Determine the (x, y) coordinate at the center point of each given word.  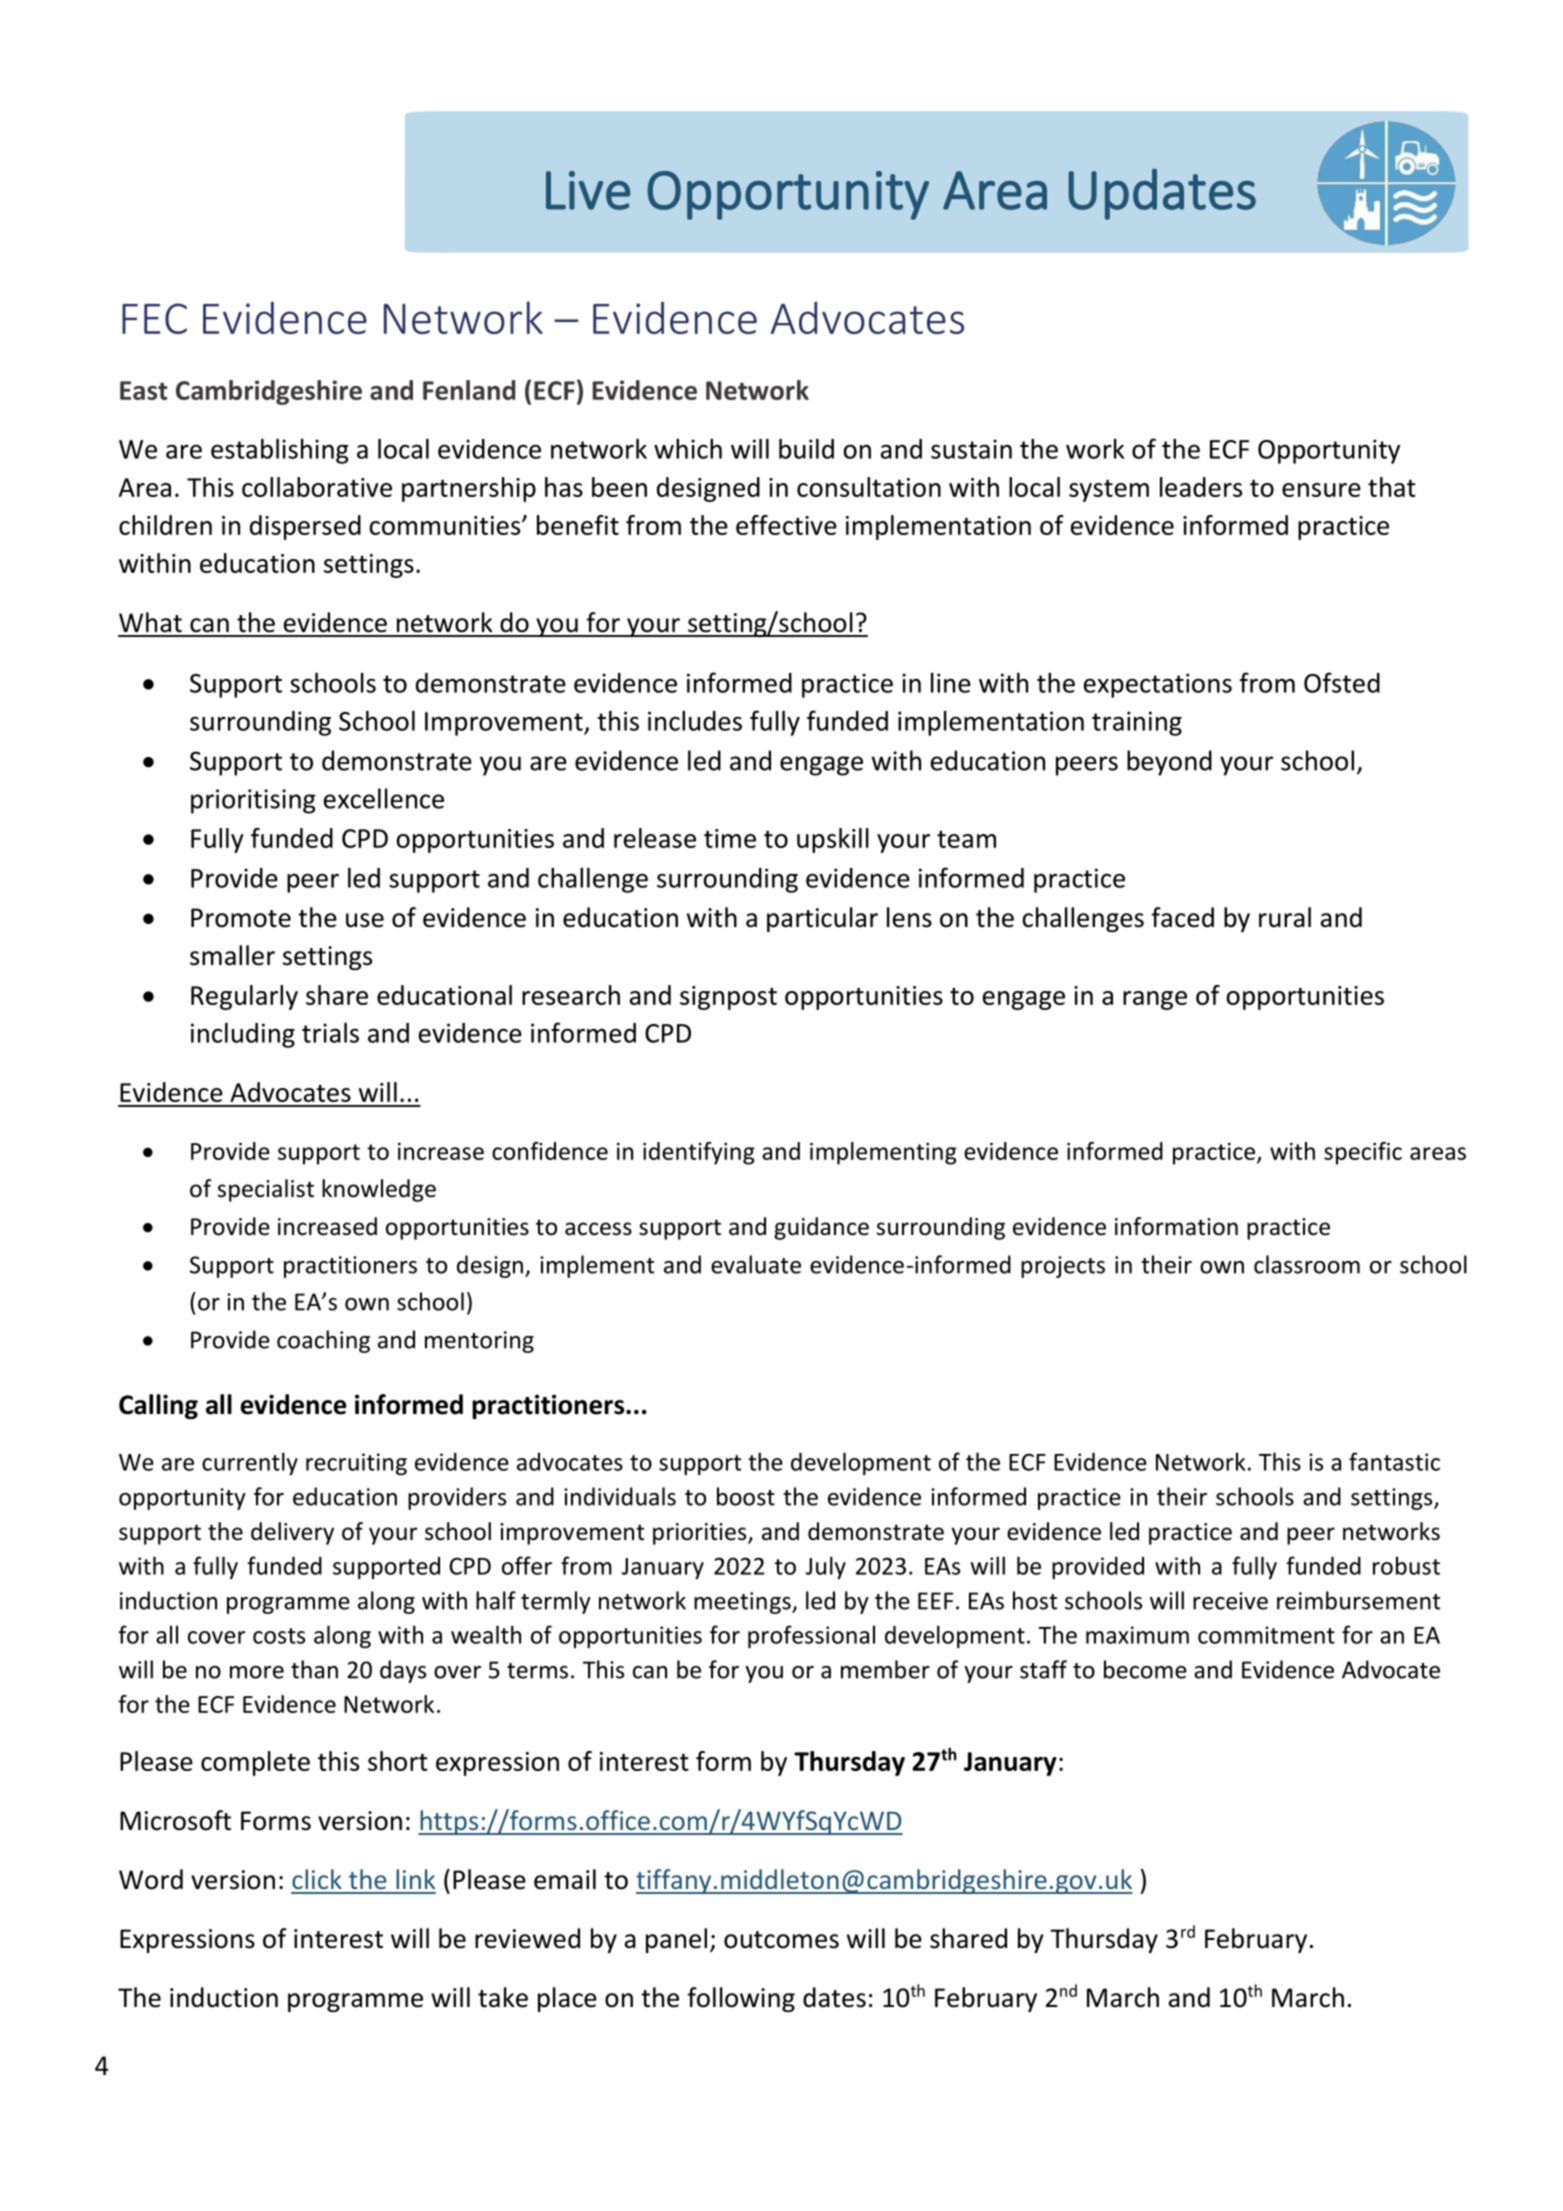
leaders (1201, 487)
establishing (280, 451)
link (415, 1879)
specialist (265, 1190)
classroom (1307, 1264)
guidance (821, 1228)
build (806, 448)
